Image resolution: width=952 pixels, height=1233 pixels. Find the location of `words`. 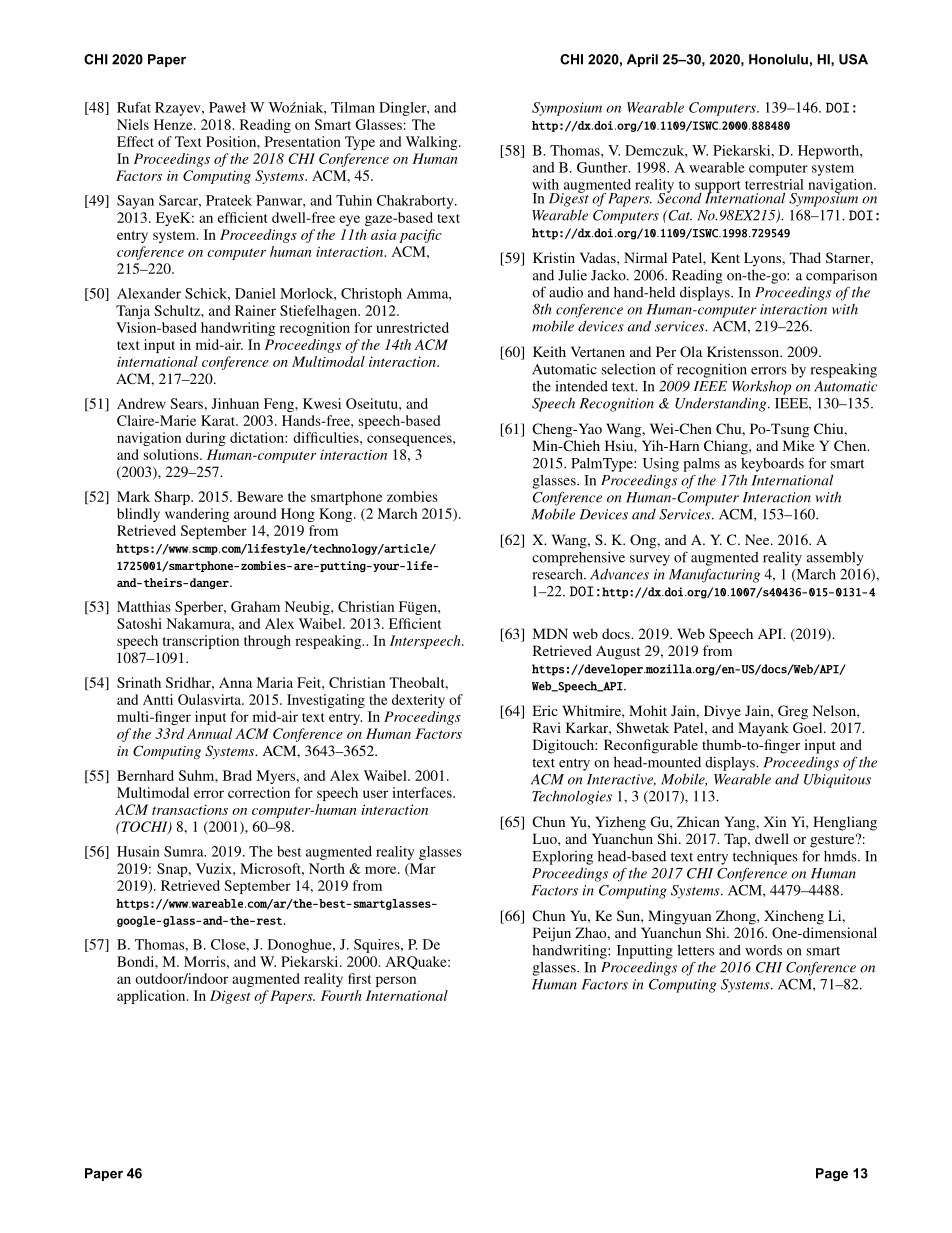

words is located at coordinates (763, 950).
